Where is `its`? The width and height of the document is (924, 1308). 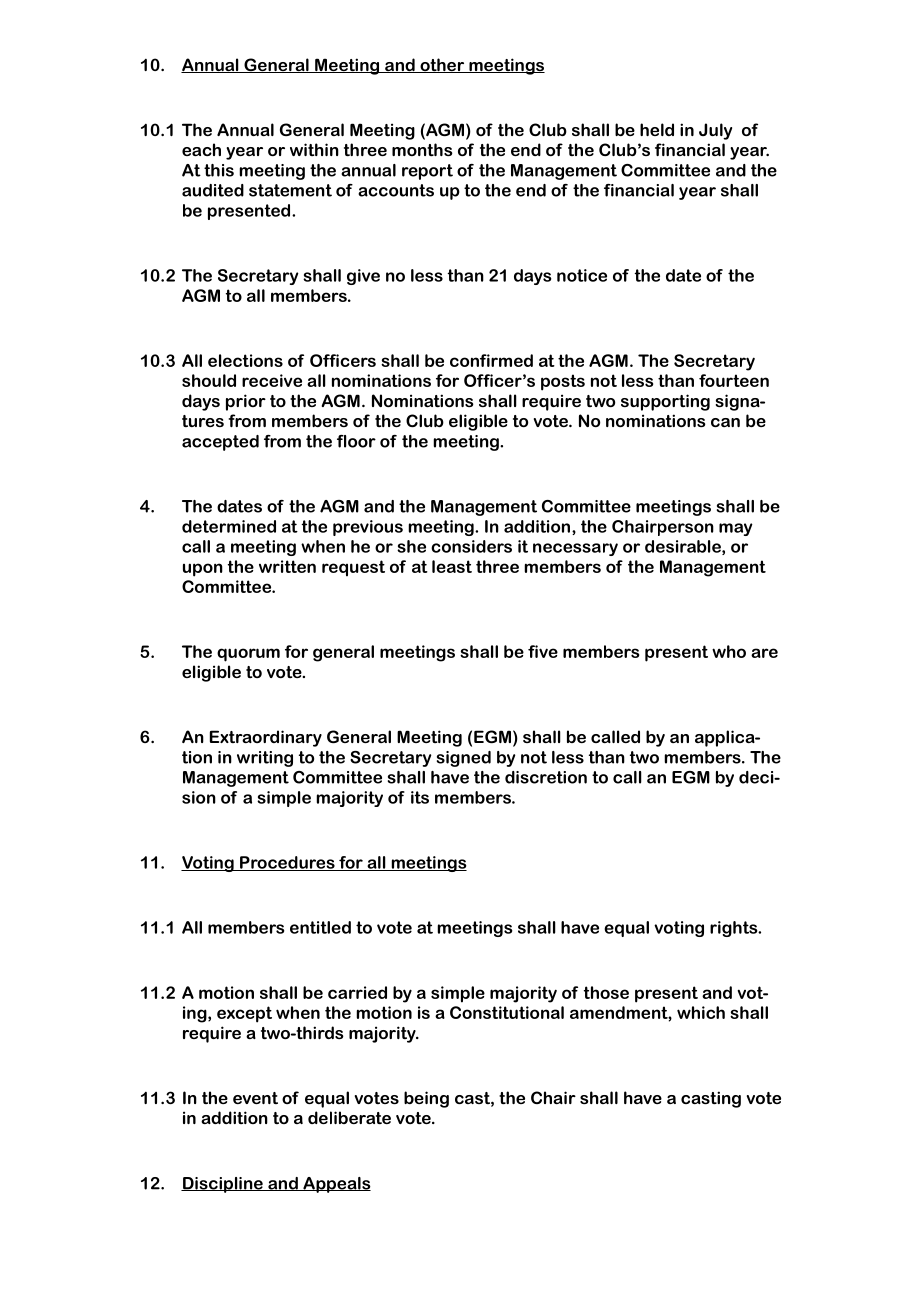
its is located at coordinates (420, 797).
